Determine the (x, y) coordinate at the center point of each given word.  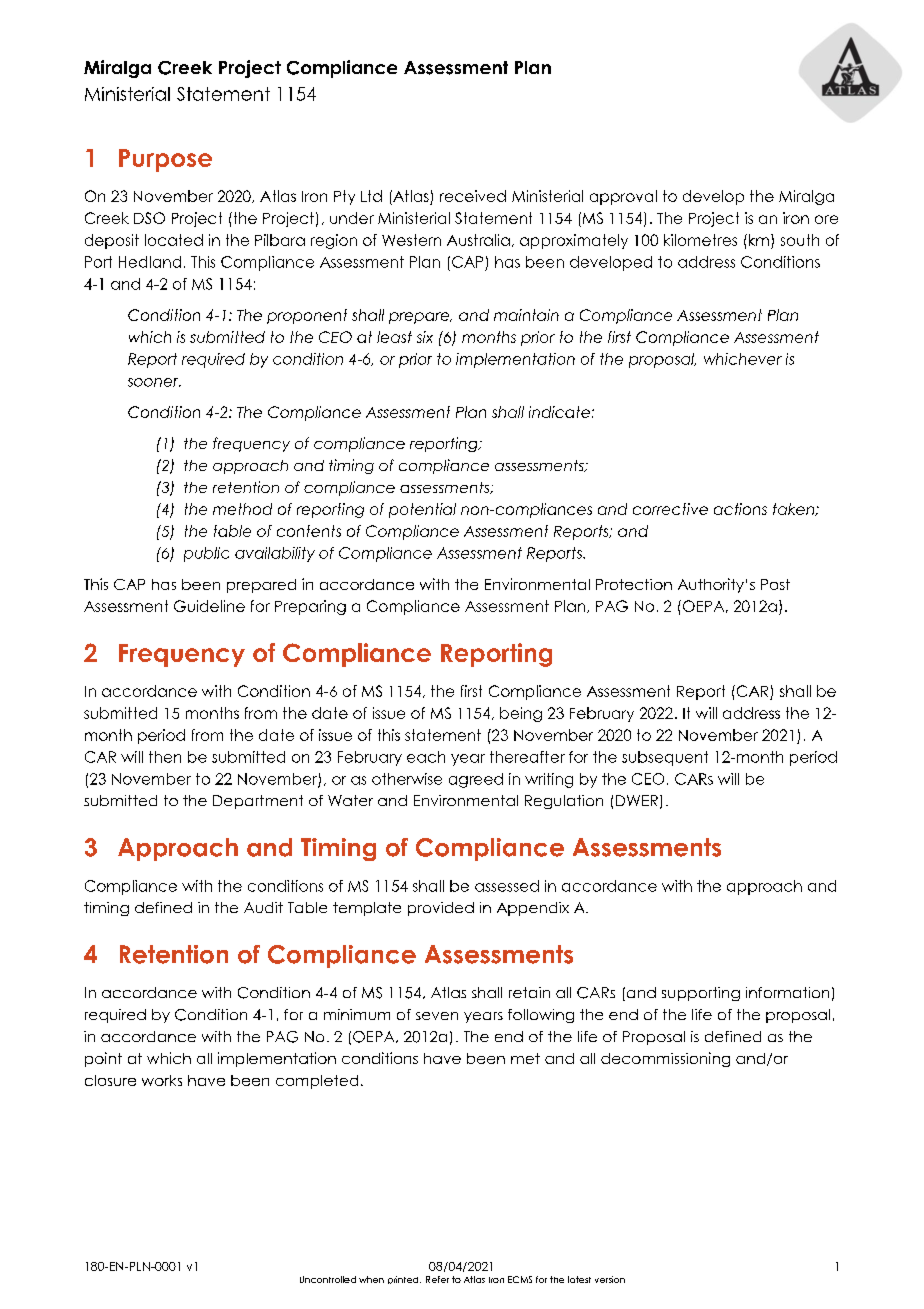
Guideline (209, 606)
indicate (559, 412)
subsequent (665, 758)
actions (740, 509)
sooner (154, 382)
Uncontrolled (328, 1279)
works (162, 1080)
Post (775, 584)
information (787, 992)
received (473, 196)
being (521, 714)
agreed (476, 780)
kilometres (700, 240)
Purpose (165, 160)
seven (437, 1016)
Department (258, 802)
